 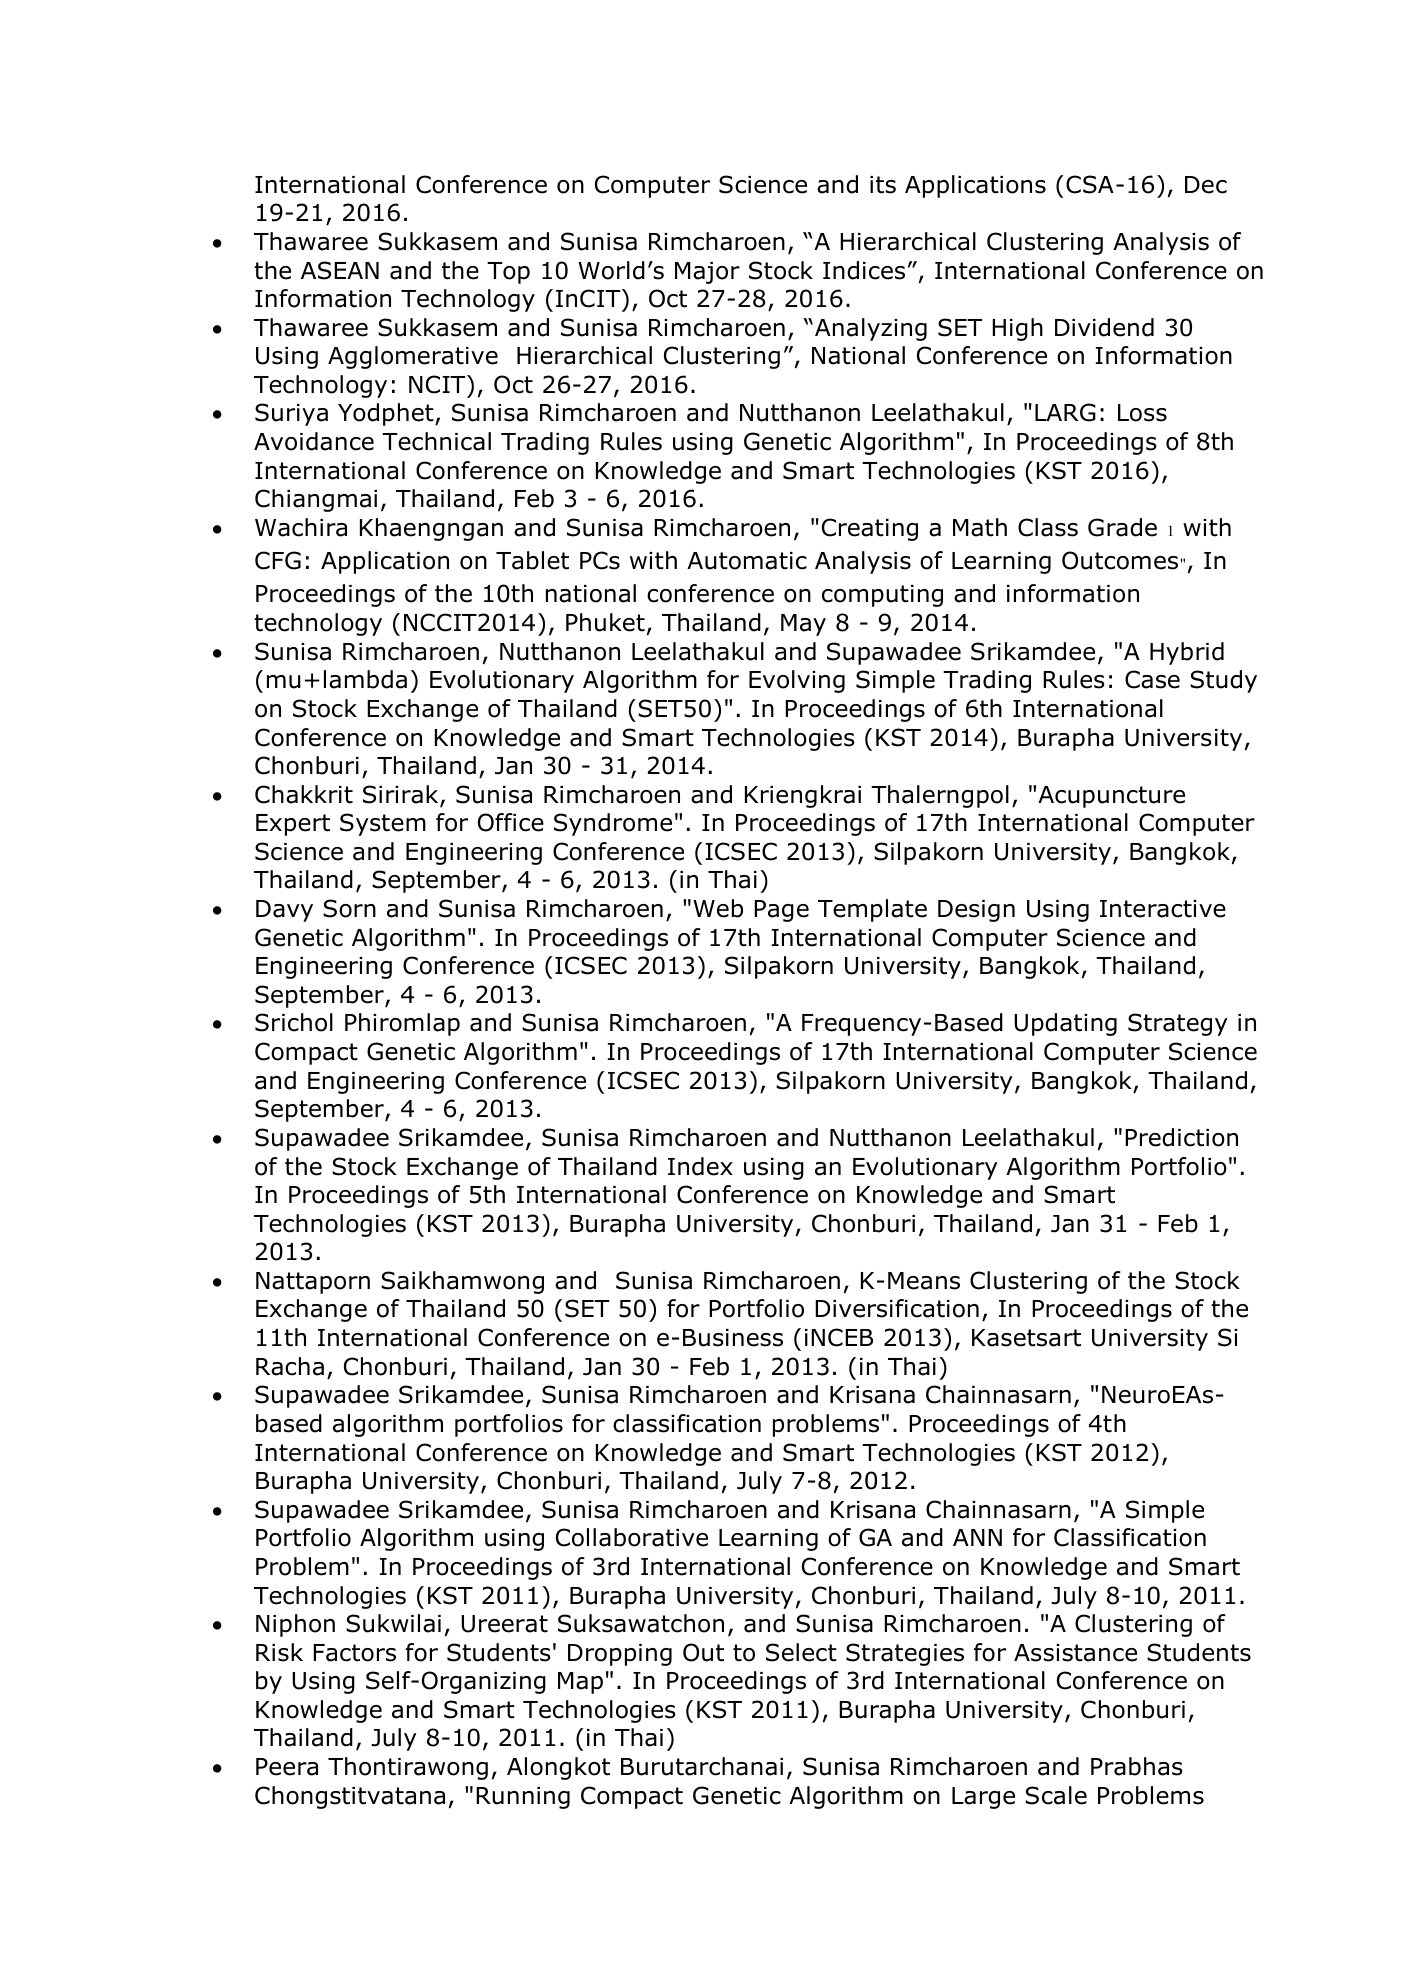 I want to click on Scale, so click(x=1056, y=1795).
